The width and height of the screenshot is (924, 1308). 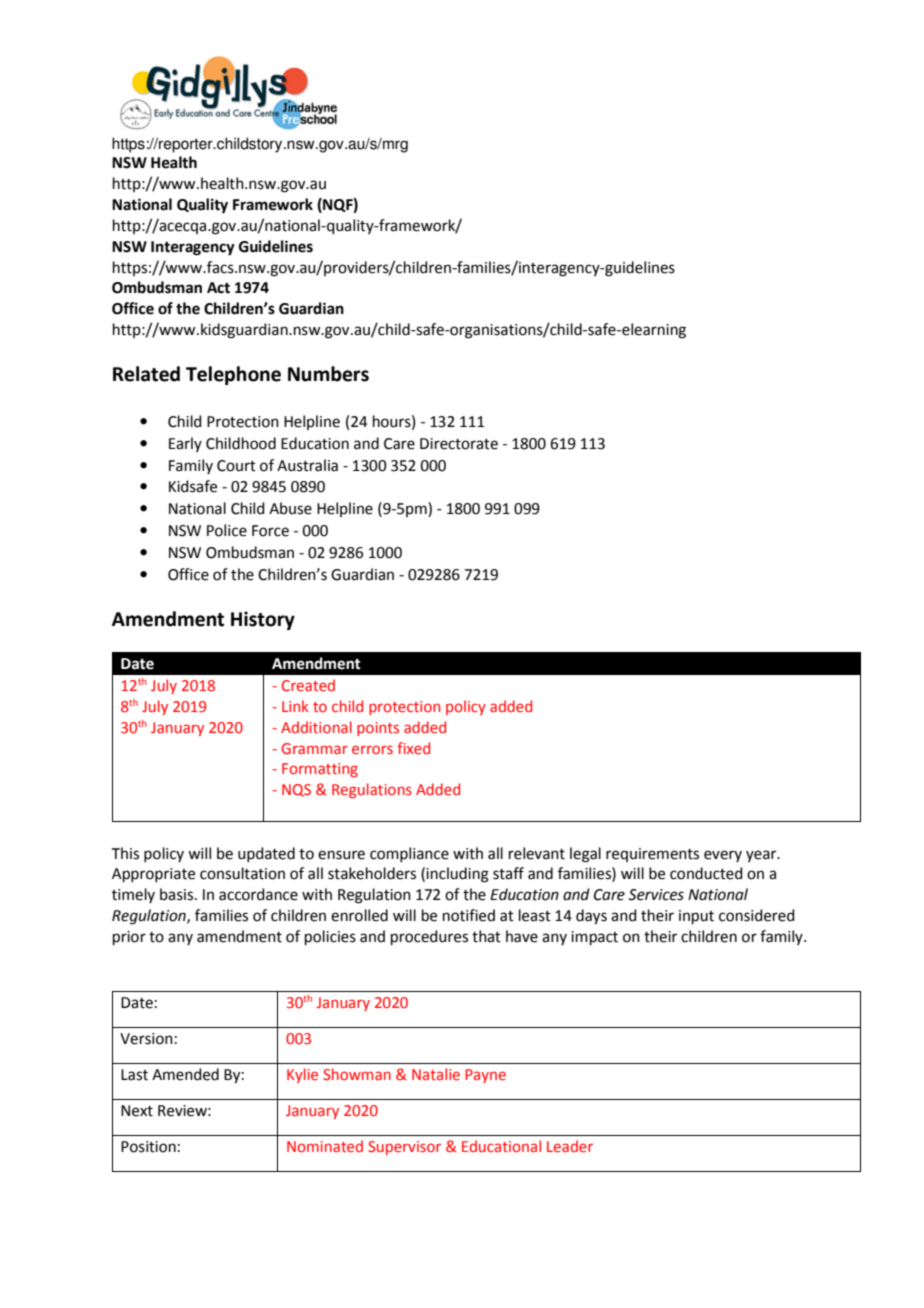 I want to click on Telephone, so click(x=233, y=375).
